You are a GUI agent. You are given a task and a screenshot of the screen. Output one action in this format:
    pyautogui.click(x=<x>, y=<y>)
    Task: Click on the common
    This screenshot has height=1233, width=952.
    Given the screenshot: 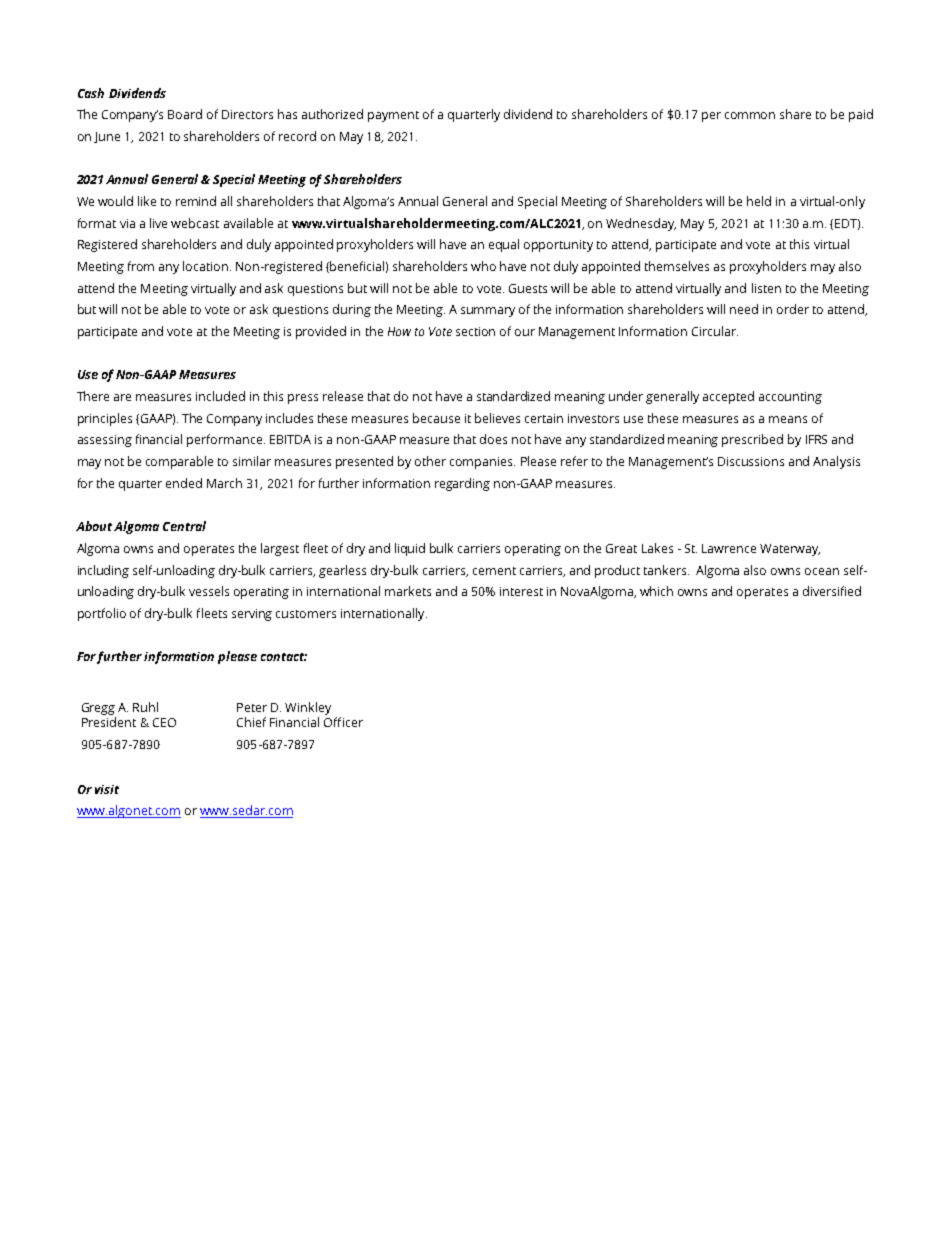 What is the action you would take?
    pyautogui.click(x=750, y=115)
